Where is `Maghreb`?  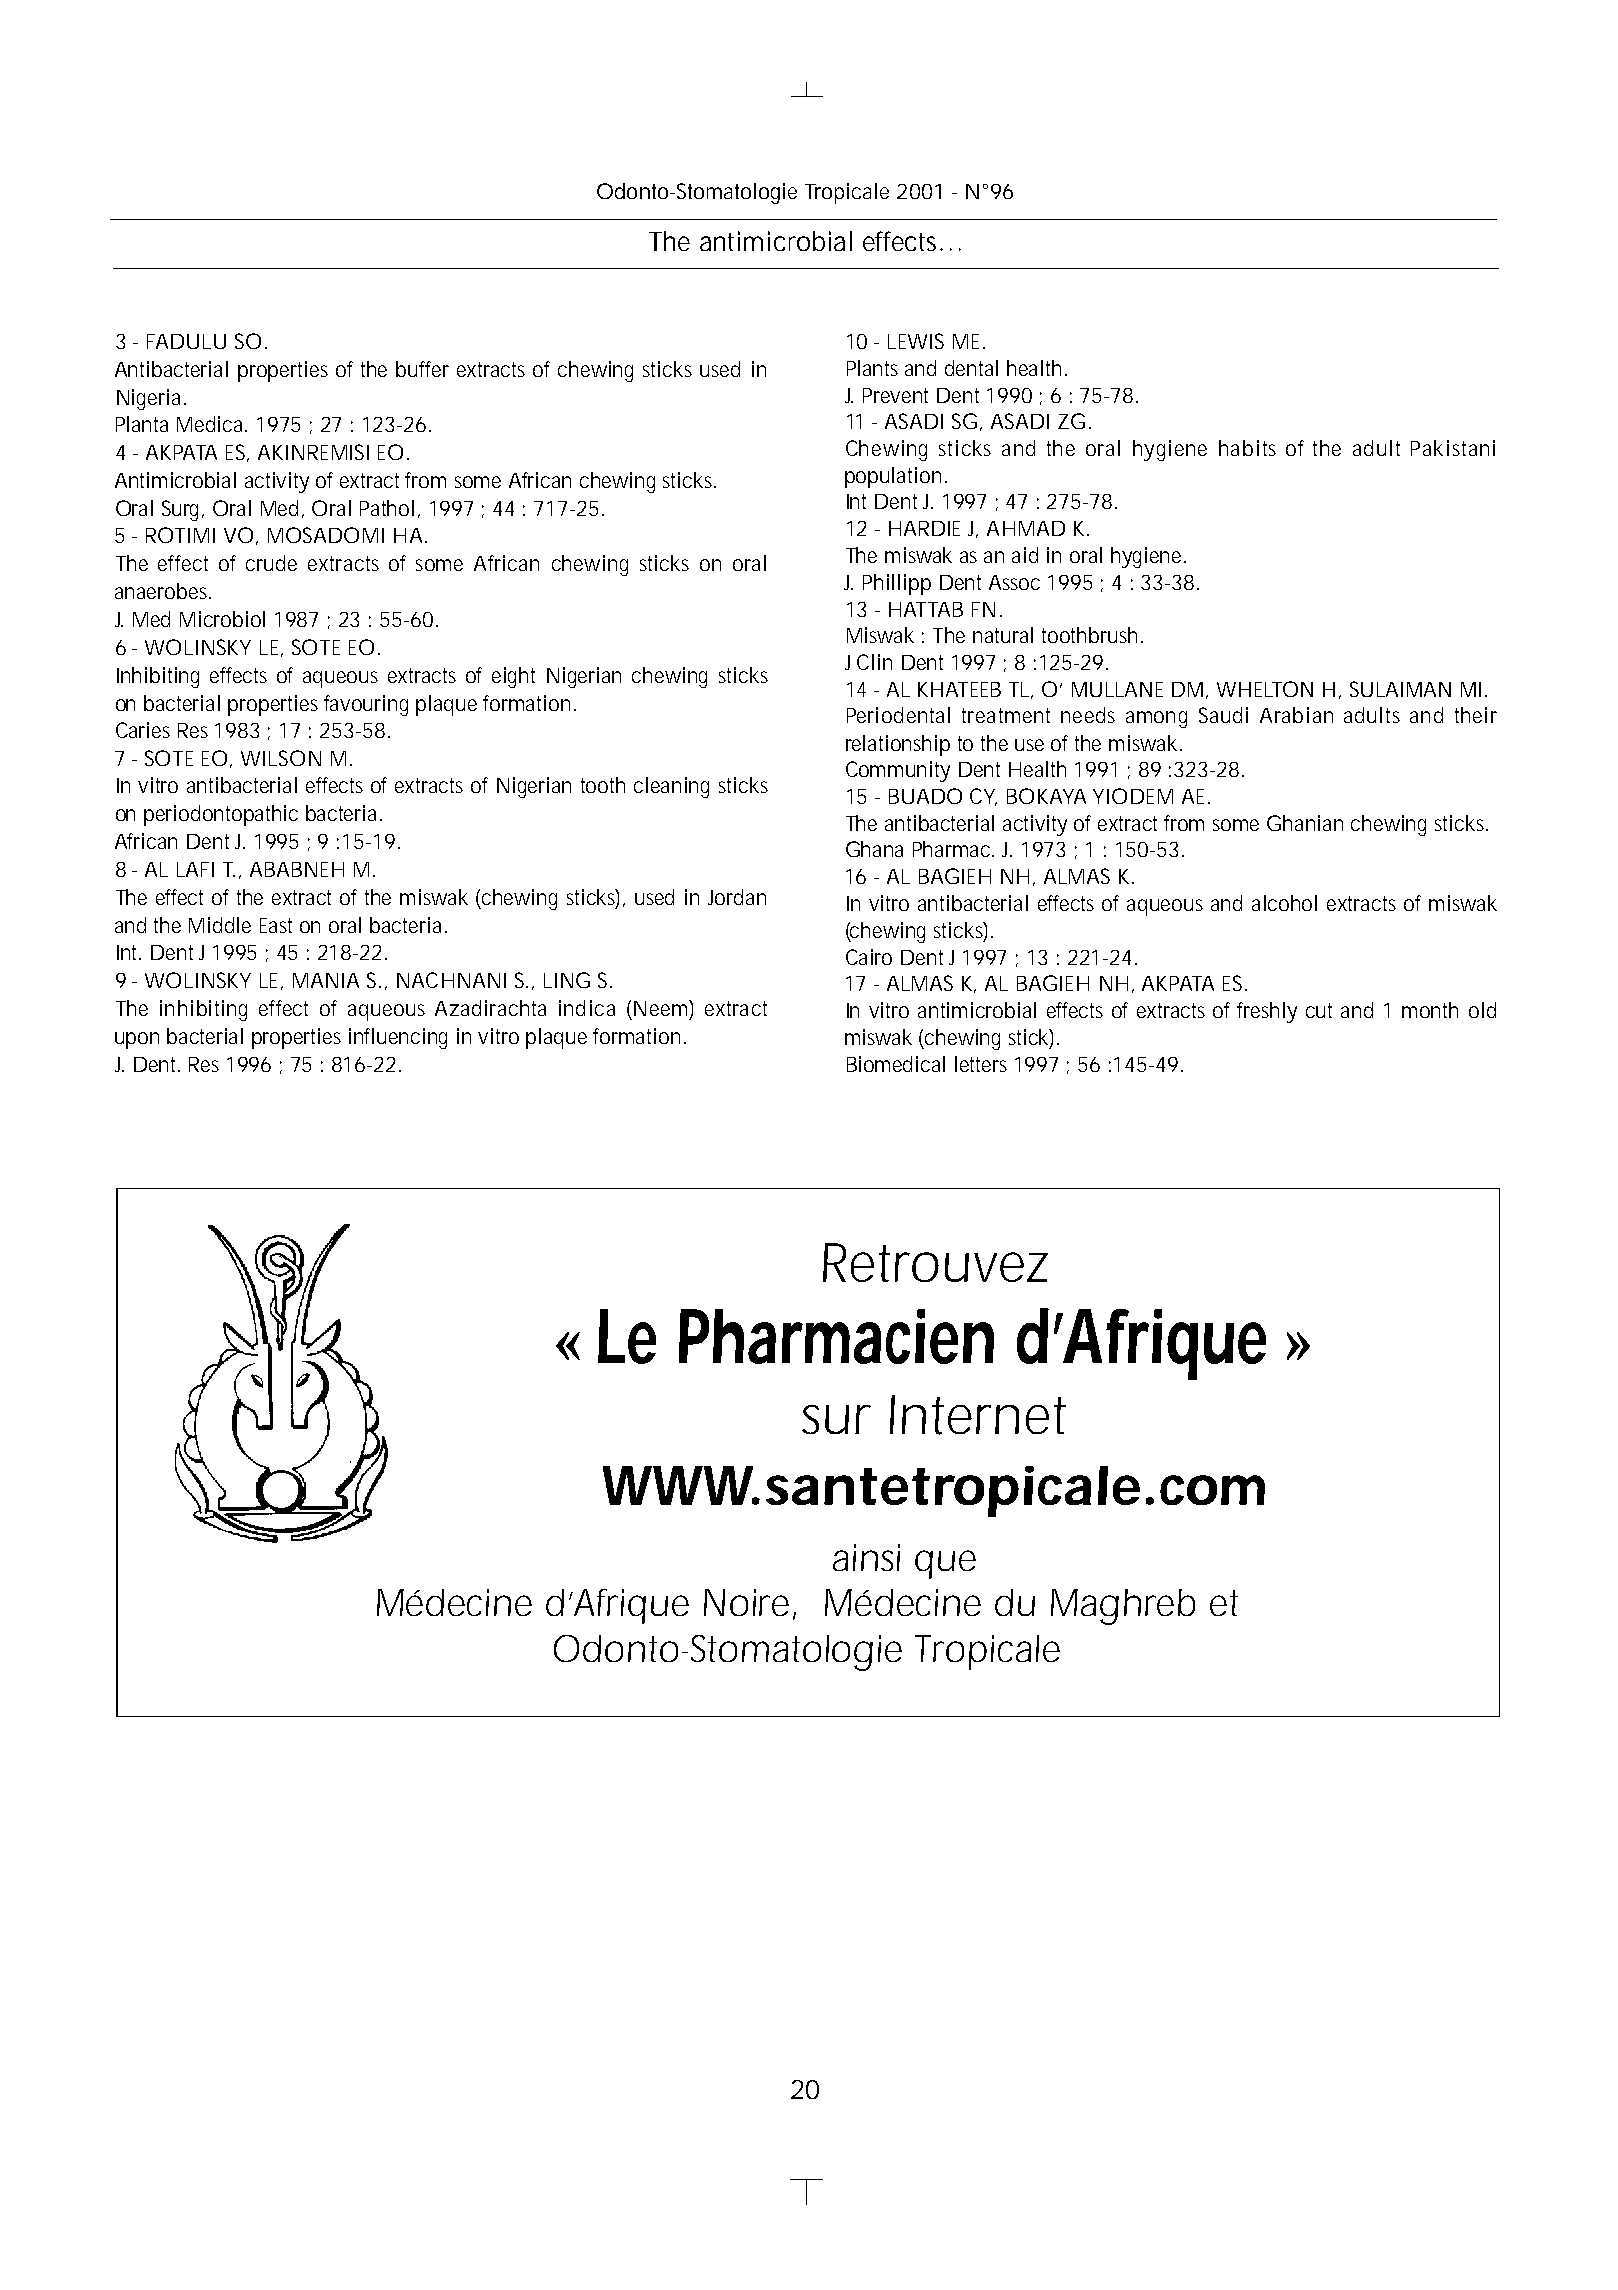 Maghreb is located at coordinates (1123, 1607).
